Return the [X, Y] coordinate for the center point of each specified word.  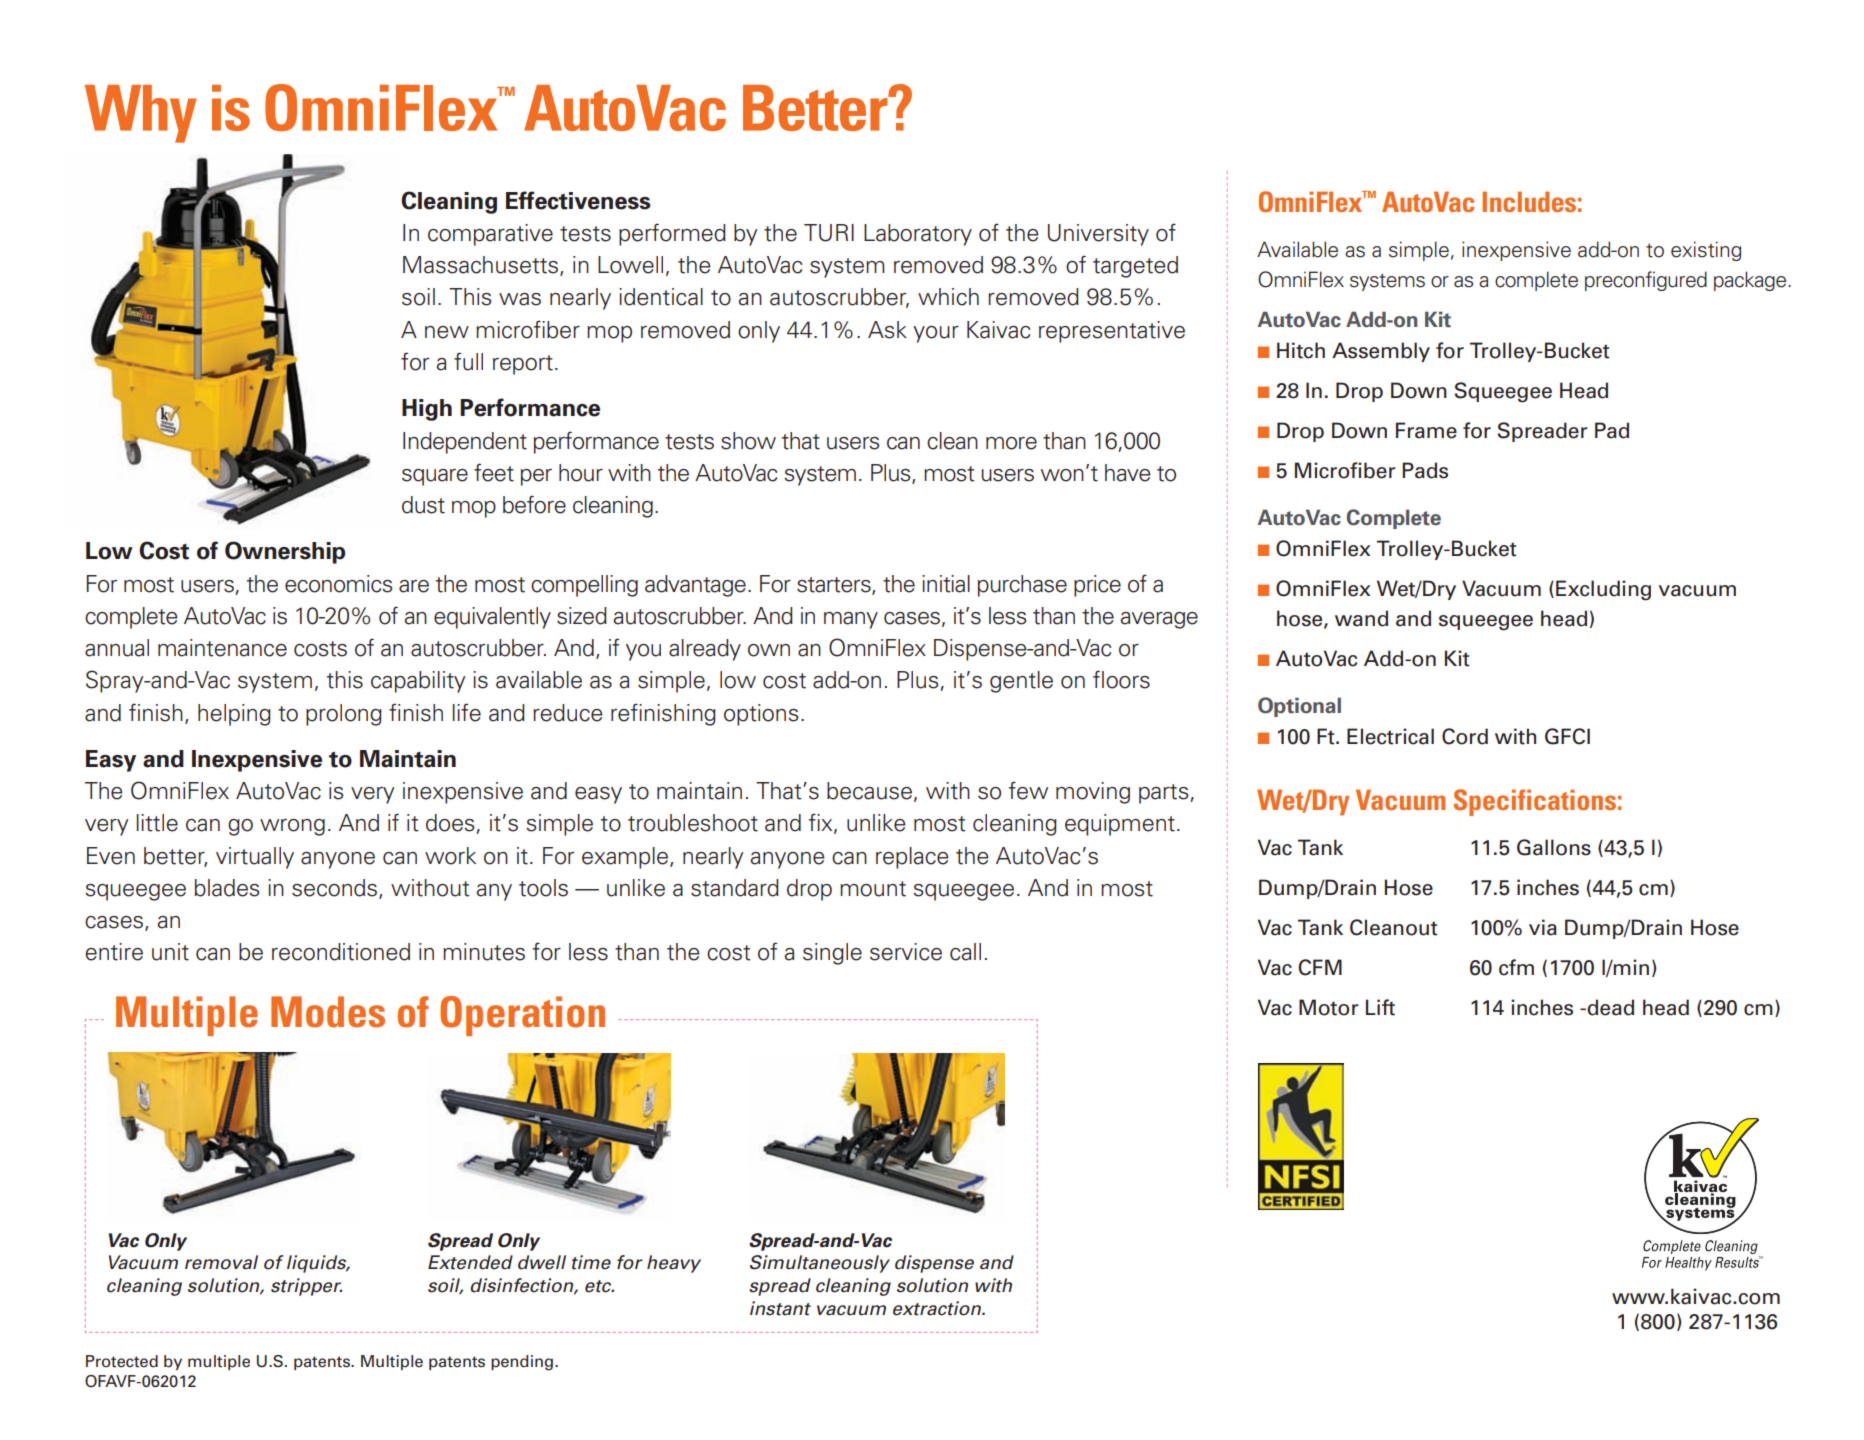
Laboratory [918, 235]
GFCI [1567, 736]
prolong [344, 715]
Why [141, 114]
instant [780, 1308]
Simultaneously [820, 1264]
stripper [306, 1287]
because [869, 791]
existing [1706, 251]
